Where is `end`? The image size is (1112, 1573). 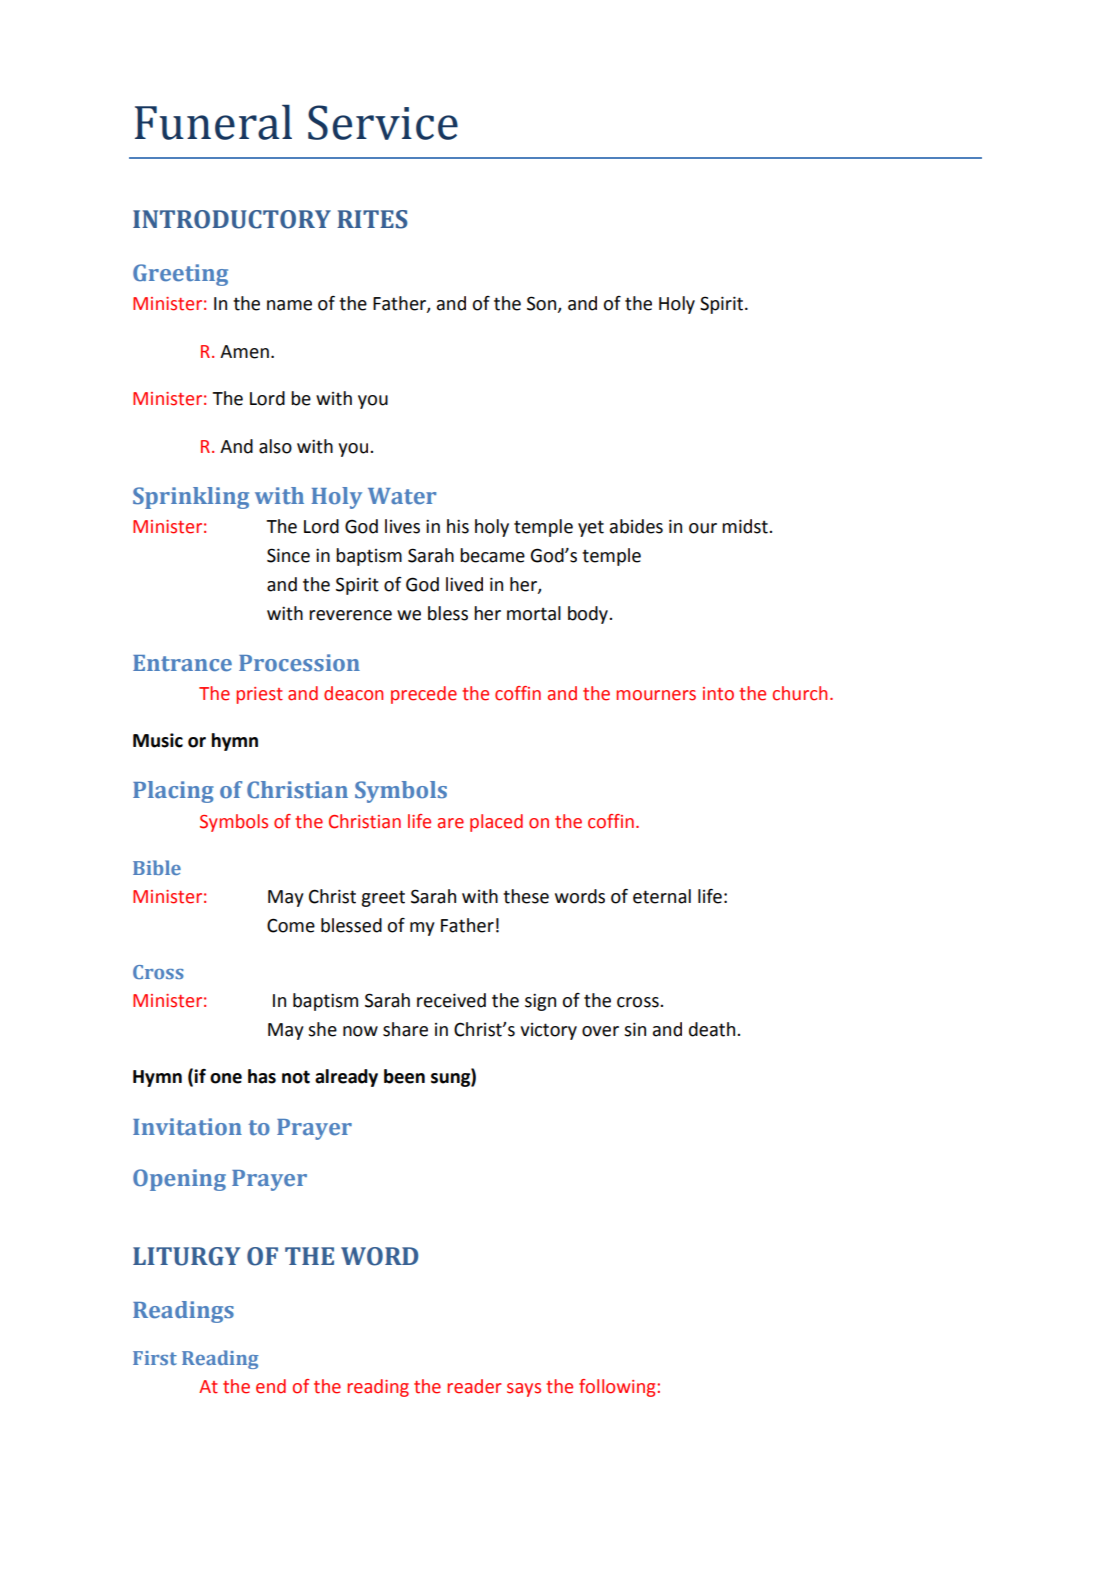
end is located at coordinates (271, 1386).
